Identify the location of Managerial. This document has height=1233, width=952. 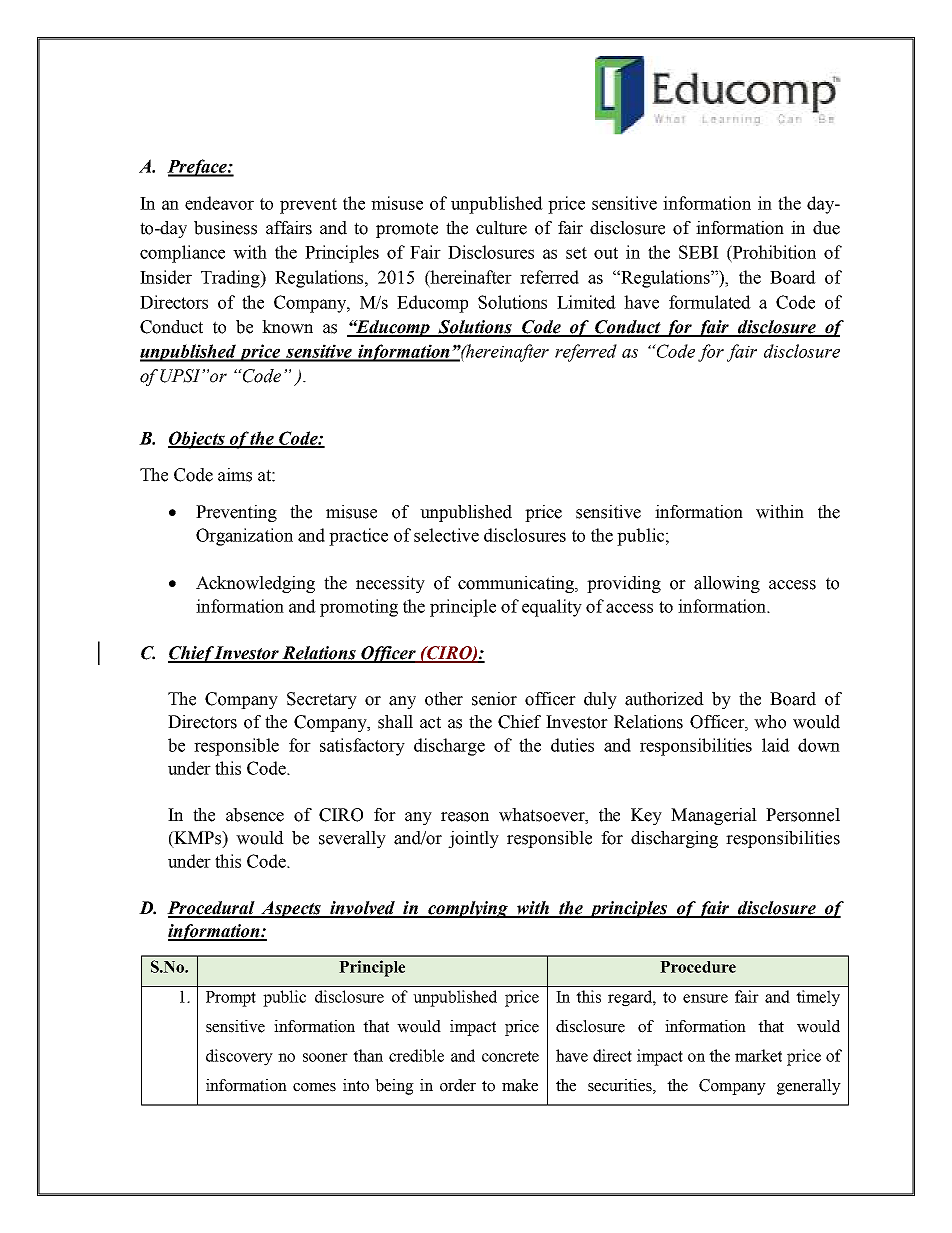
(714, 816).
